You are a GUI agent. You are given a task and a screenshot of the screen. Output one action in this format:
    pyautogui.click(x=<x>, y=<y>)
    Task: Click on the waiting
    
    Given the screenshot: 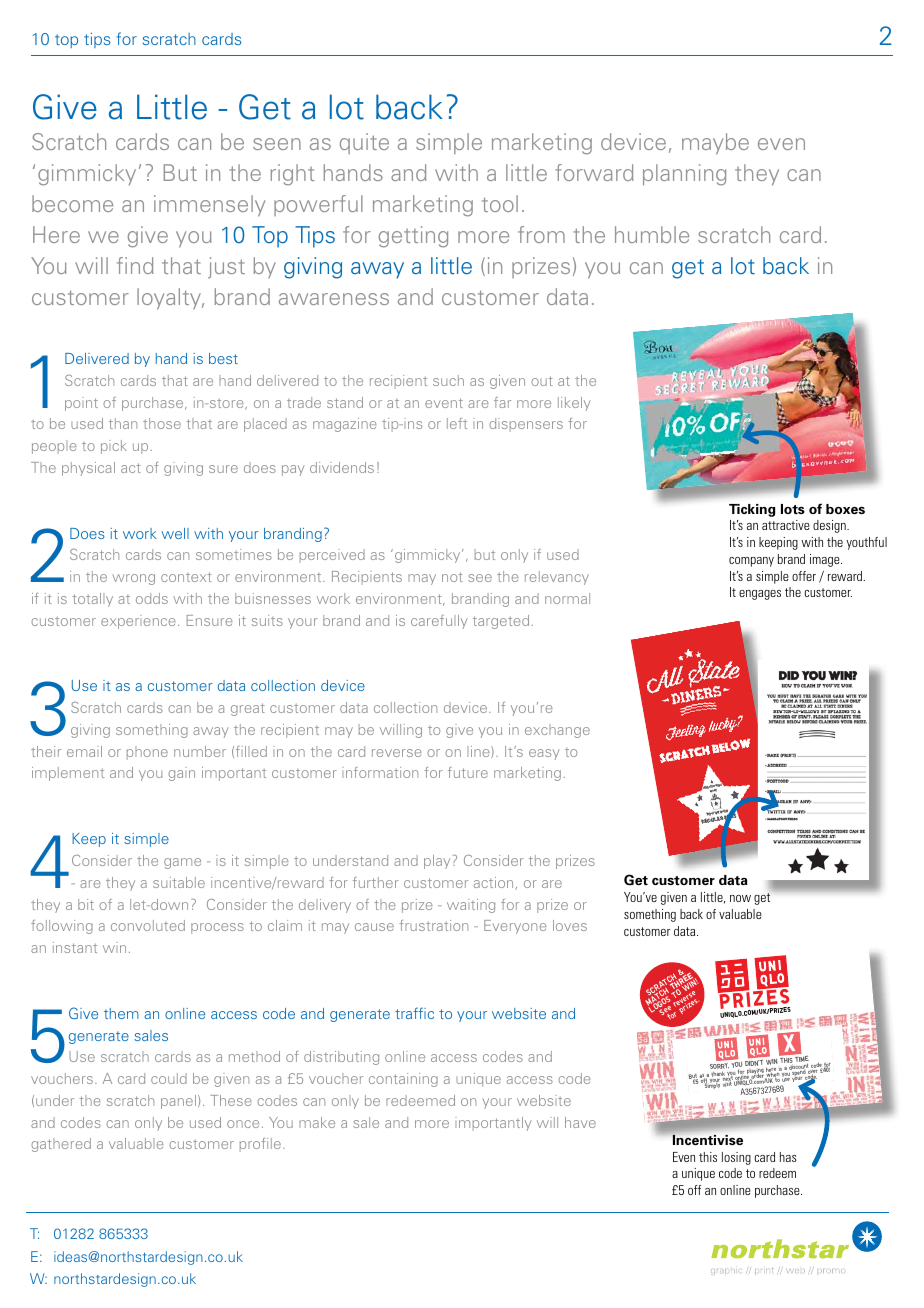 What is the action you would take?
    pyautogui.click(x=471, y=906)
